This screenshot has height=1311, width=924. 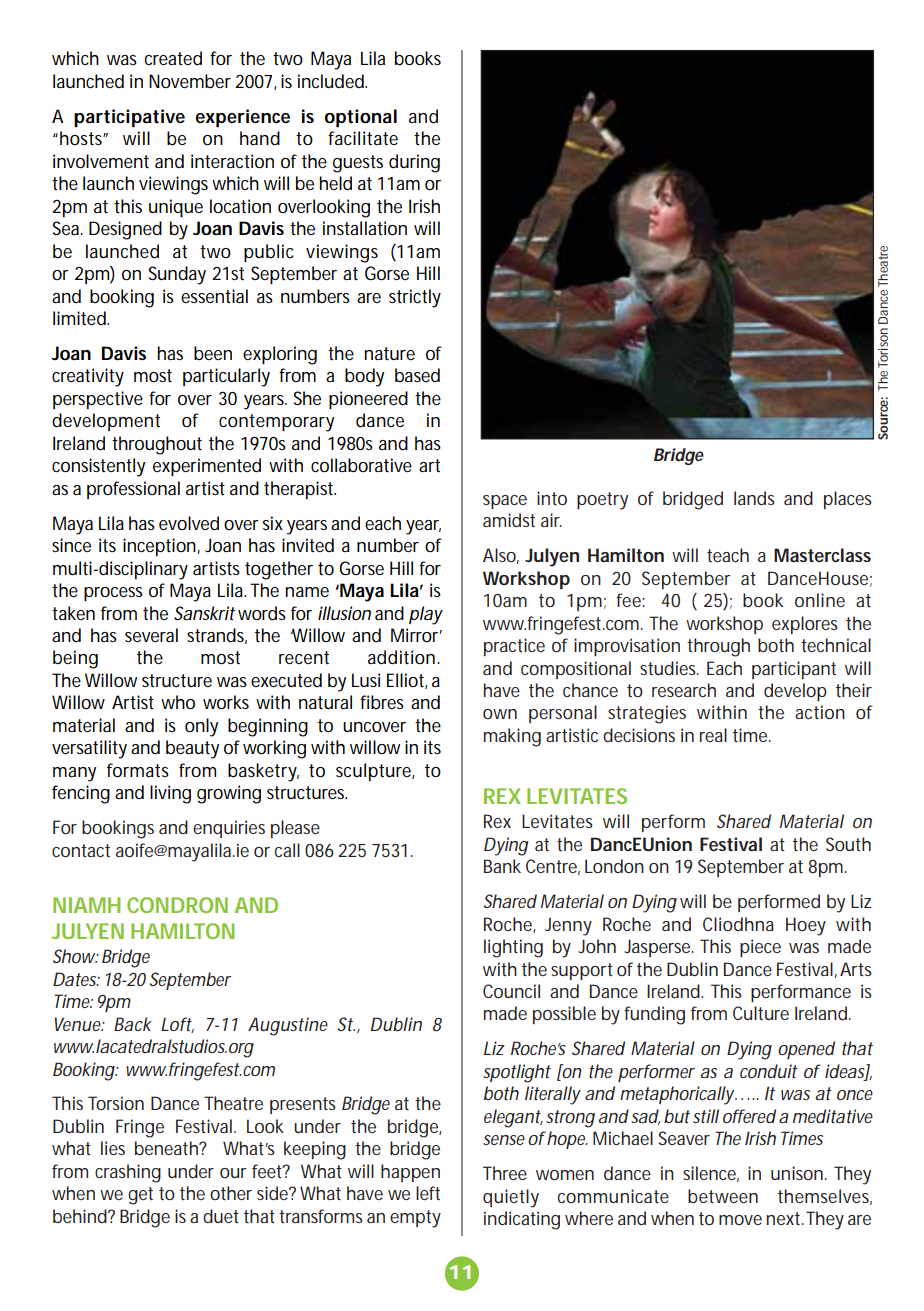 What do you see at coordinates (797, 1173) in the screenshot?
I see `unison` at bounding box center [797, 1173].
